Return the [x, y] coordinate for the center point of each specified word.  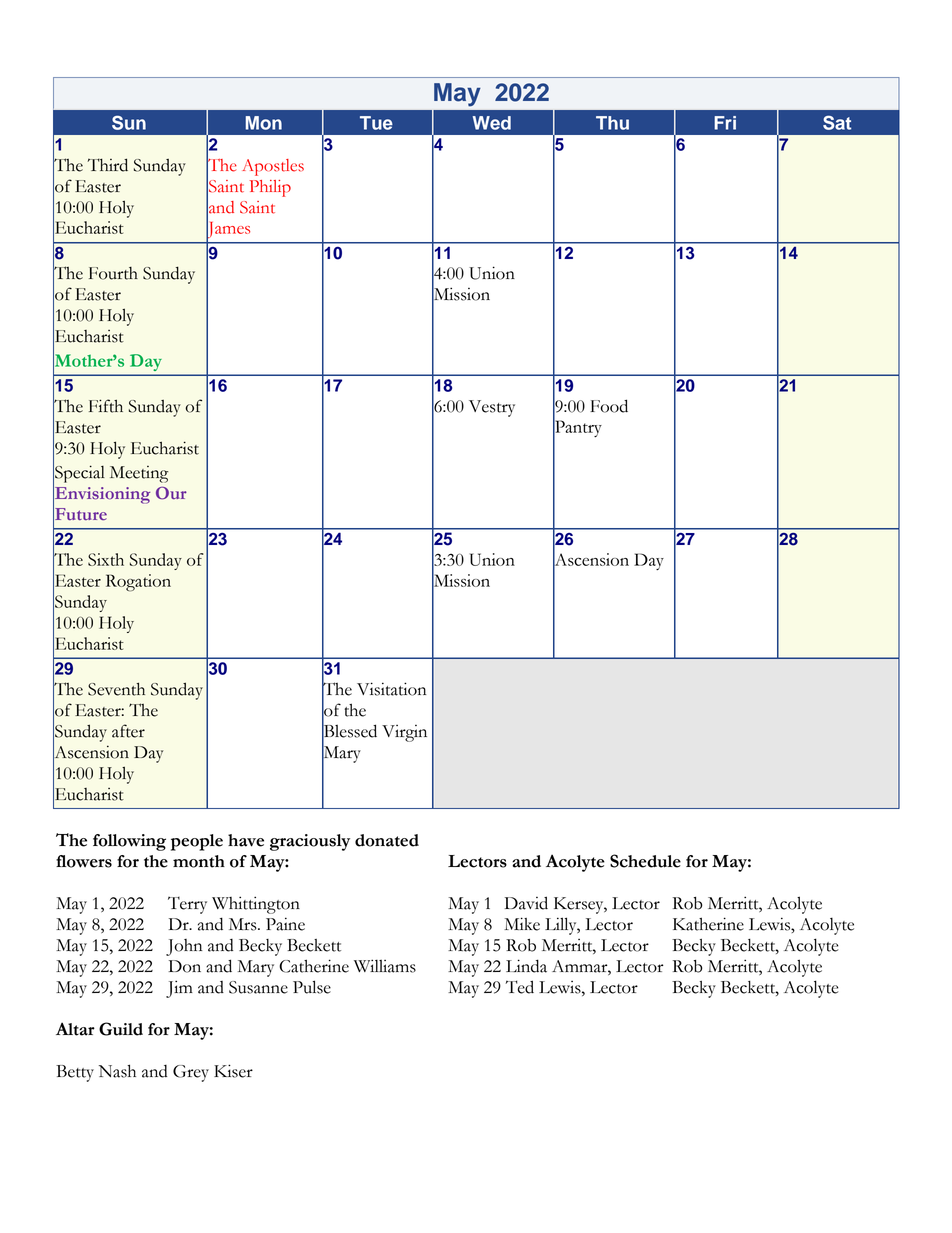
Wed [492, 123]
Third [108, 165]
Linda [526, 966]
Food [609, 406]
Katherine [708, 924]
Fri [725, 123]
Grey [191, 1073]
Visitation [392, 689]
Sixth [106, 559]
